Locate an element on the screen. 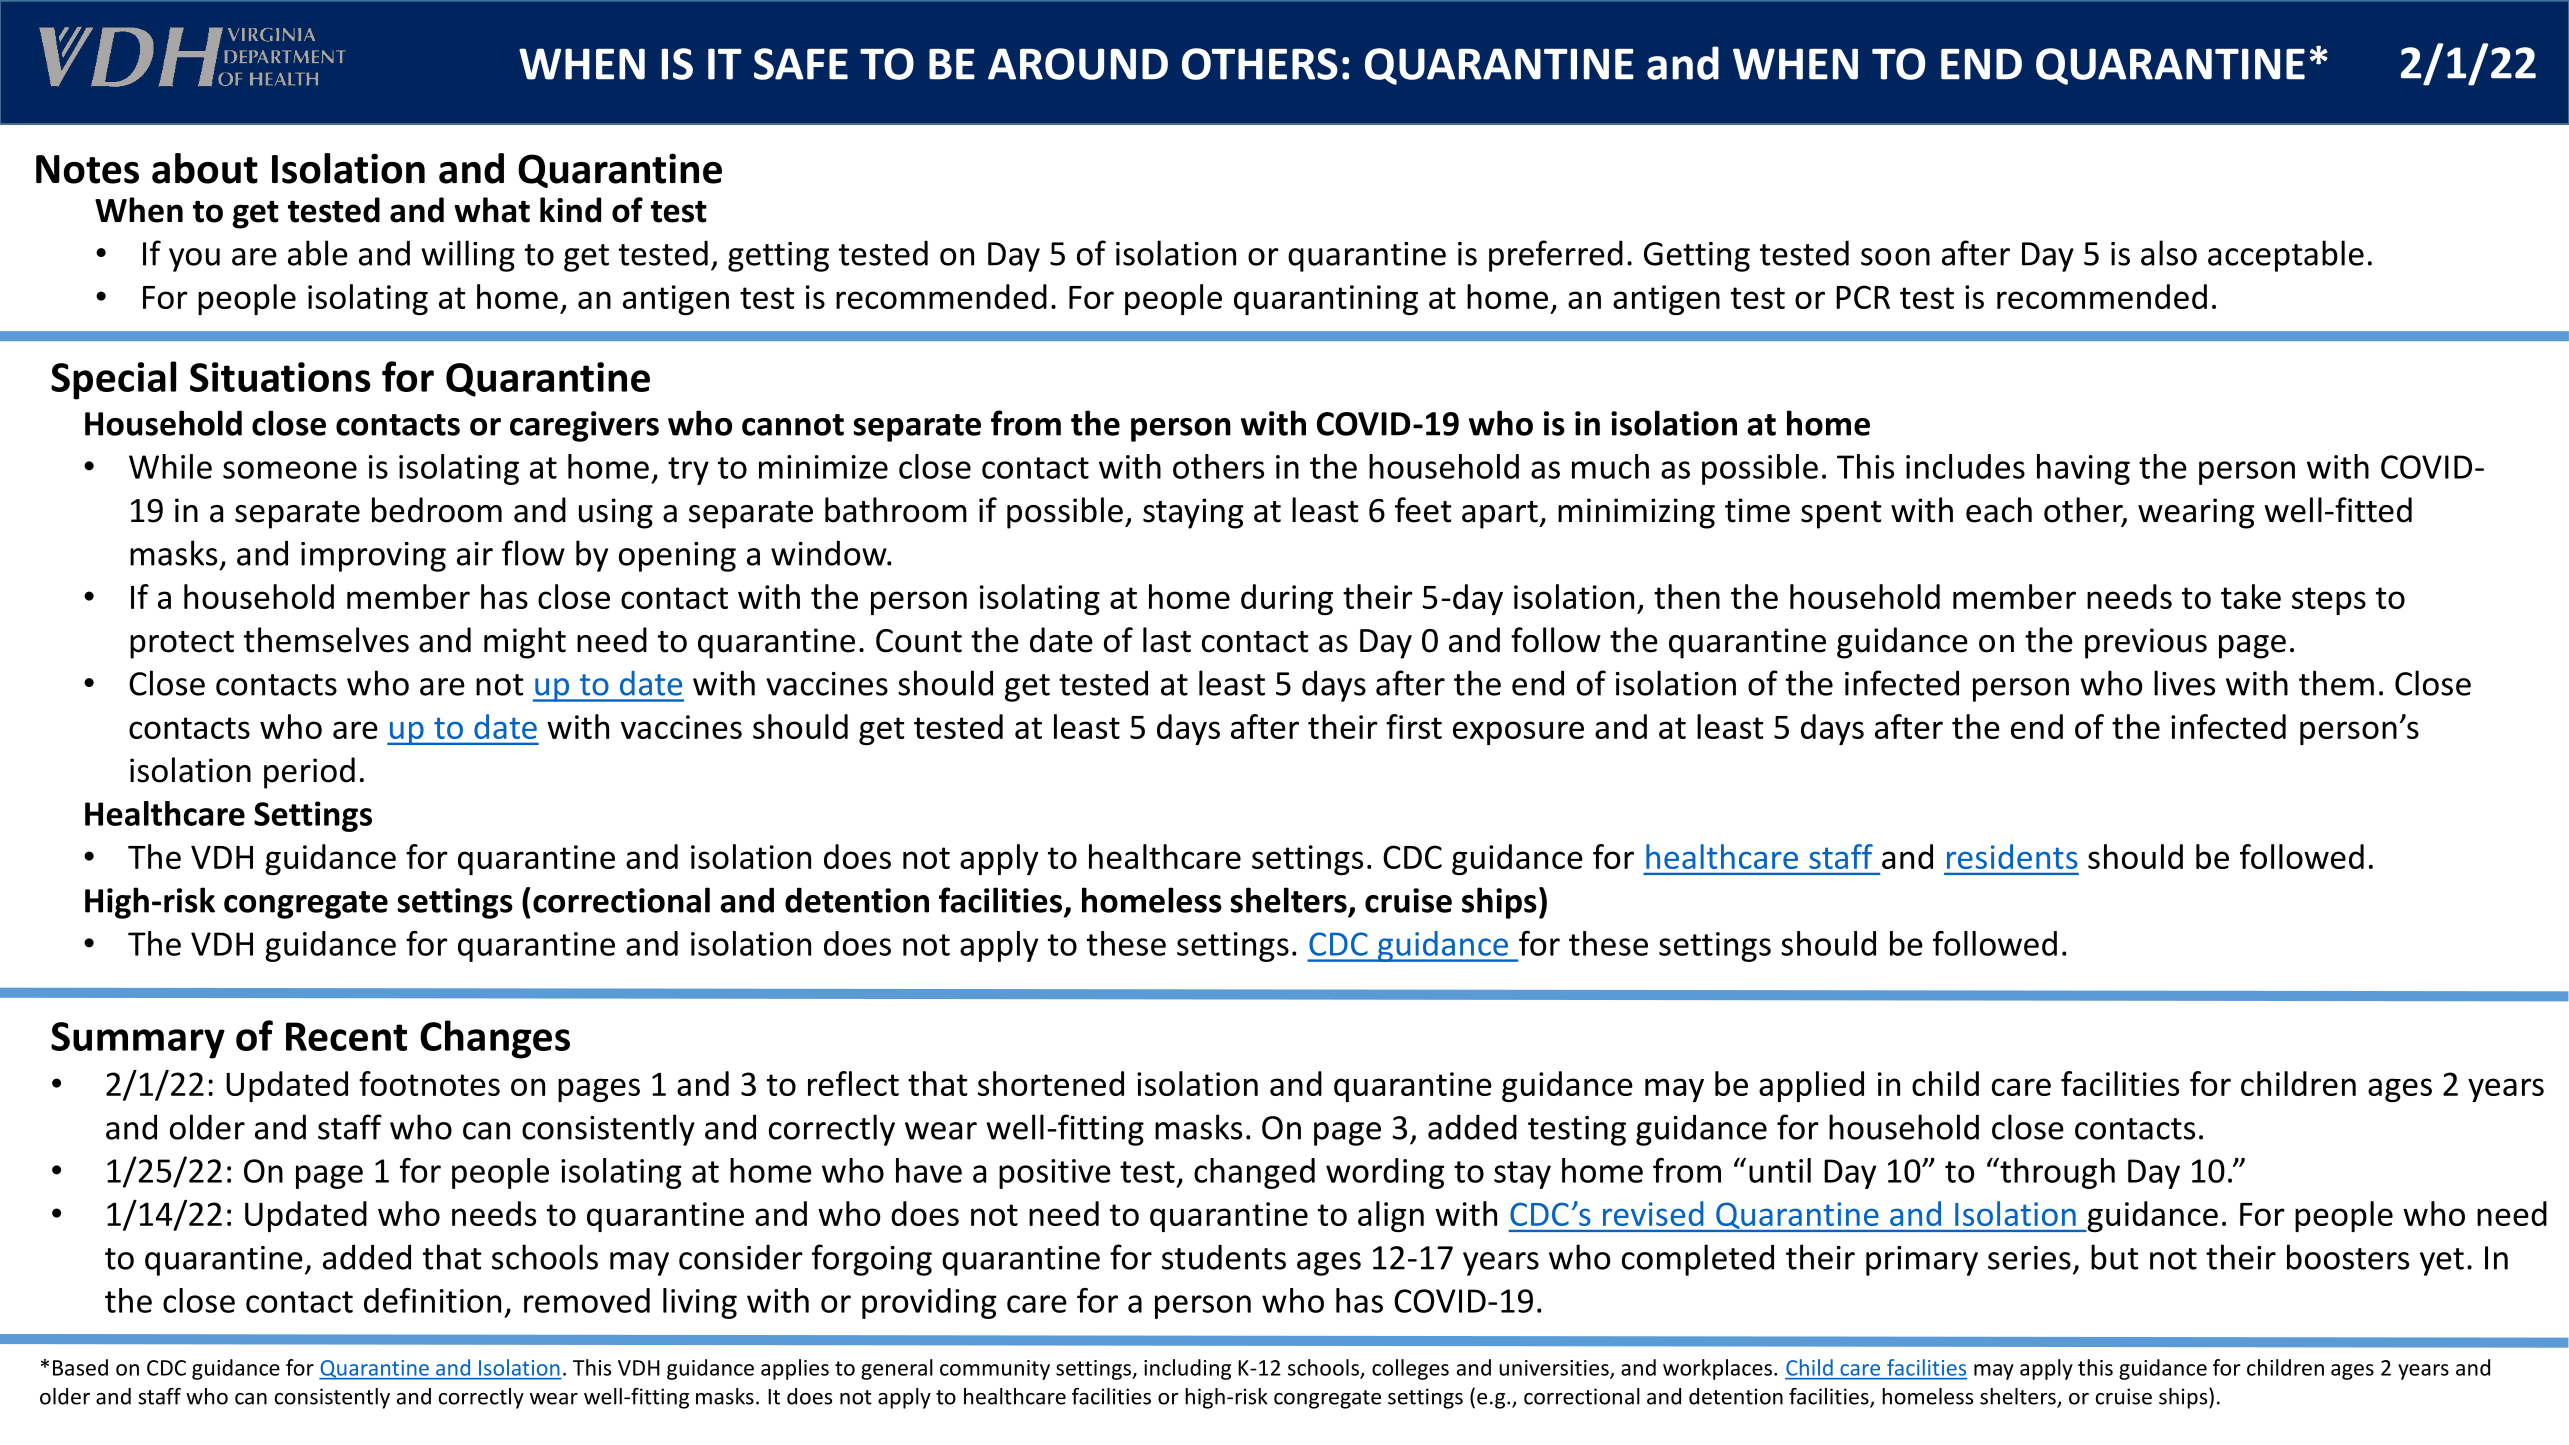  about is located at coordinates (205, 168).
